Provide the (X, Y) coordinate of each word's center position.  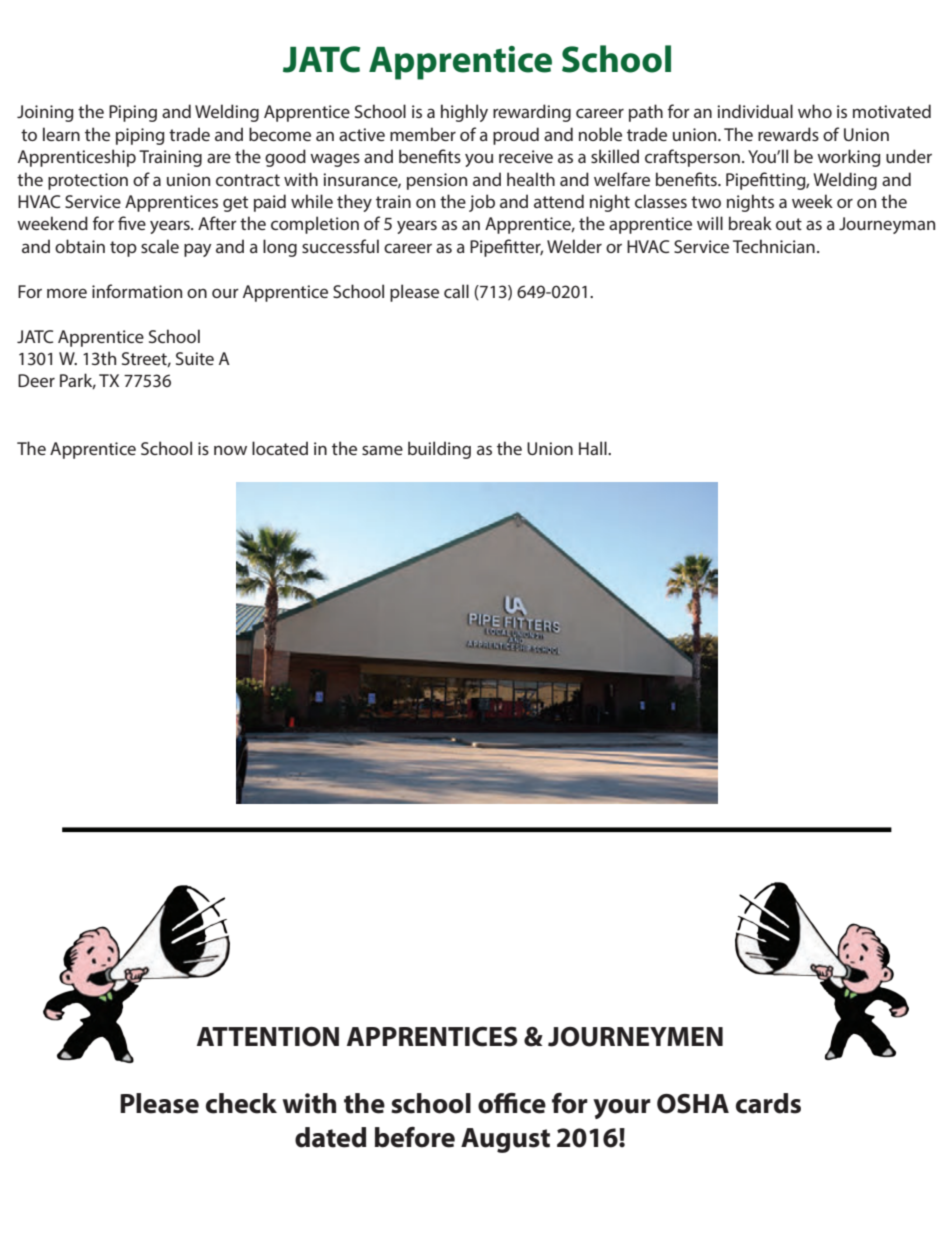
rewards (788, 134)
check (241, 1103)
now (230, 450)
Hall (594, 448)
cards (768, 1103)
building (439, 450)
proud (516, 136)
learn (61, 134)
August (505, 1140)
